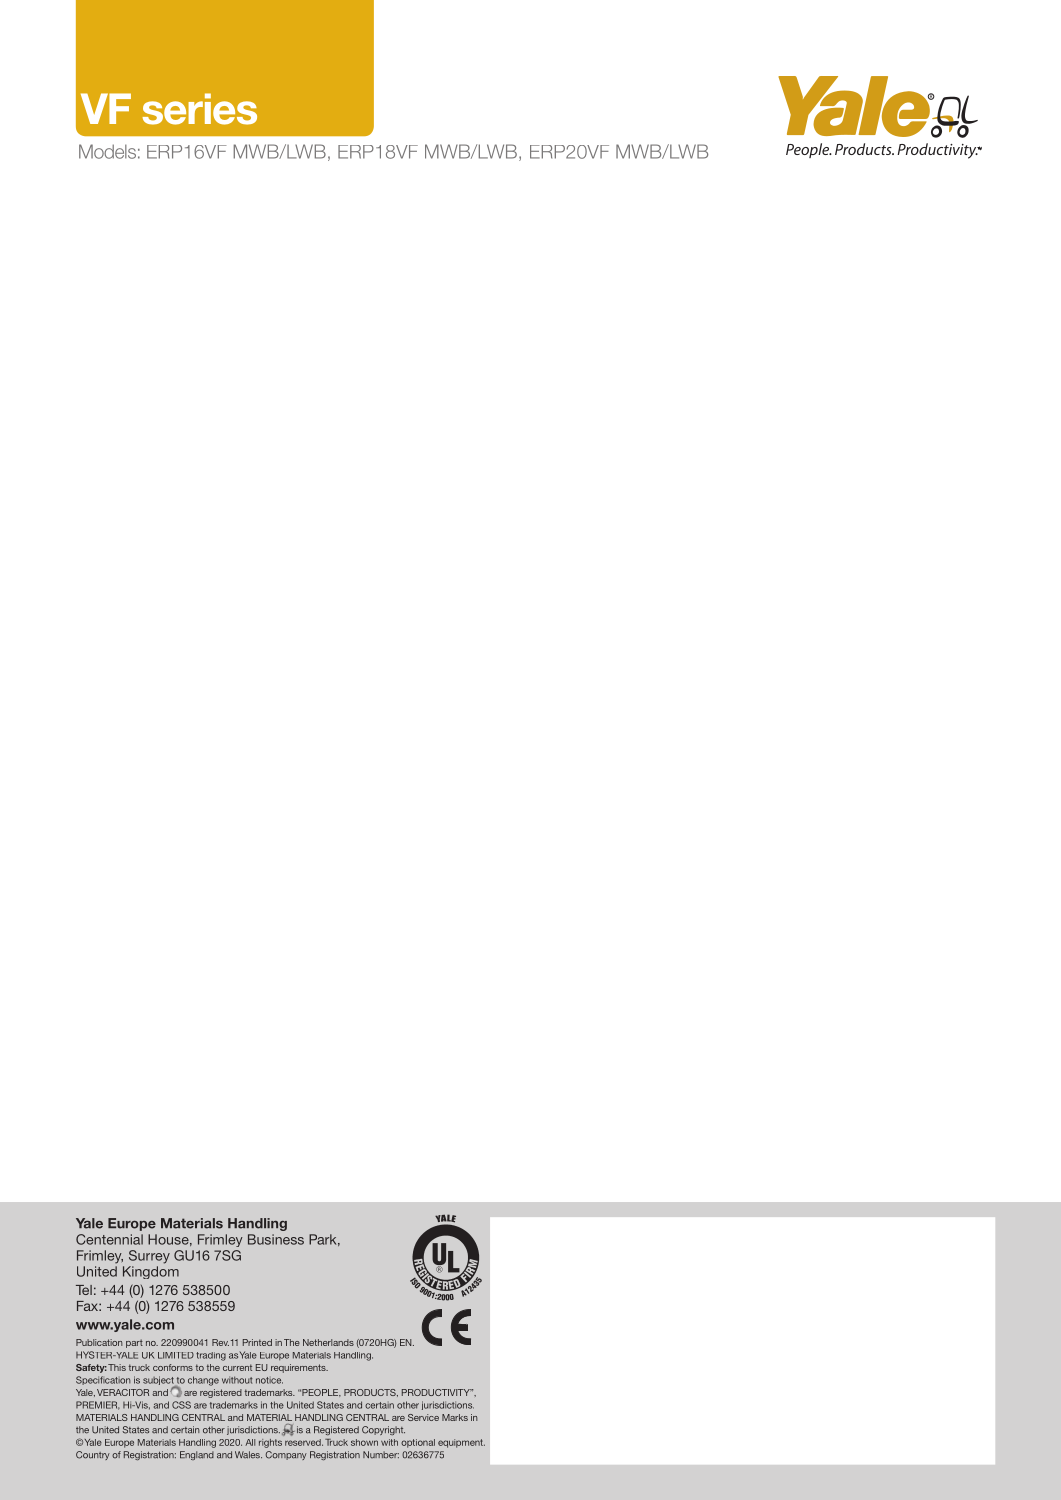 Image resolution: width=1061 pixels, height=1500 pixels. Describe the element at coordinates (270, 1443) in the image. I see `rights` at that location.
